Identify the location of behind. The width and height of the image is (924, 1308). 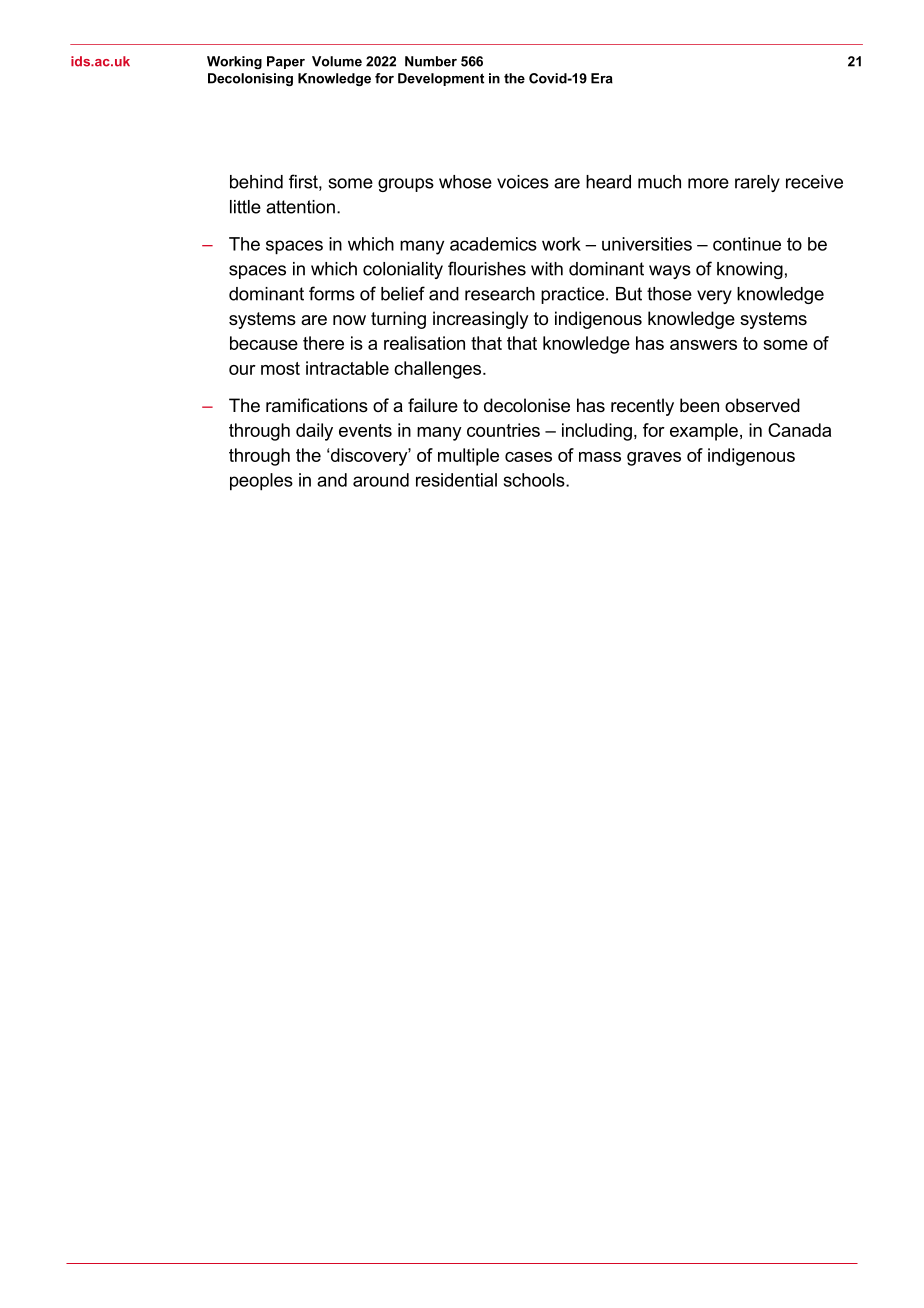
(256, 182).
